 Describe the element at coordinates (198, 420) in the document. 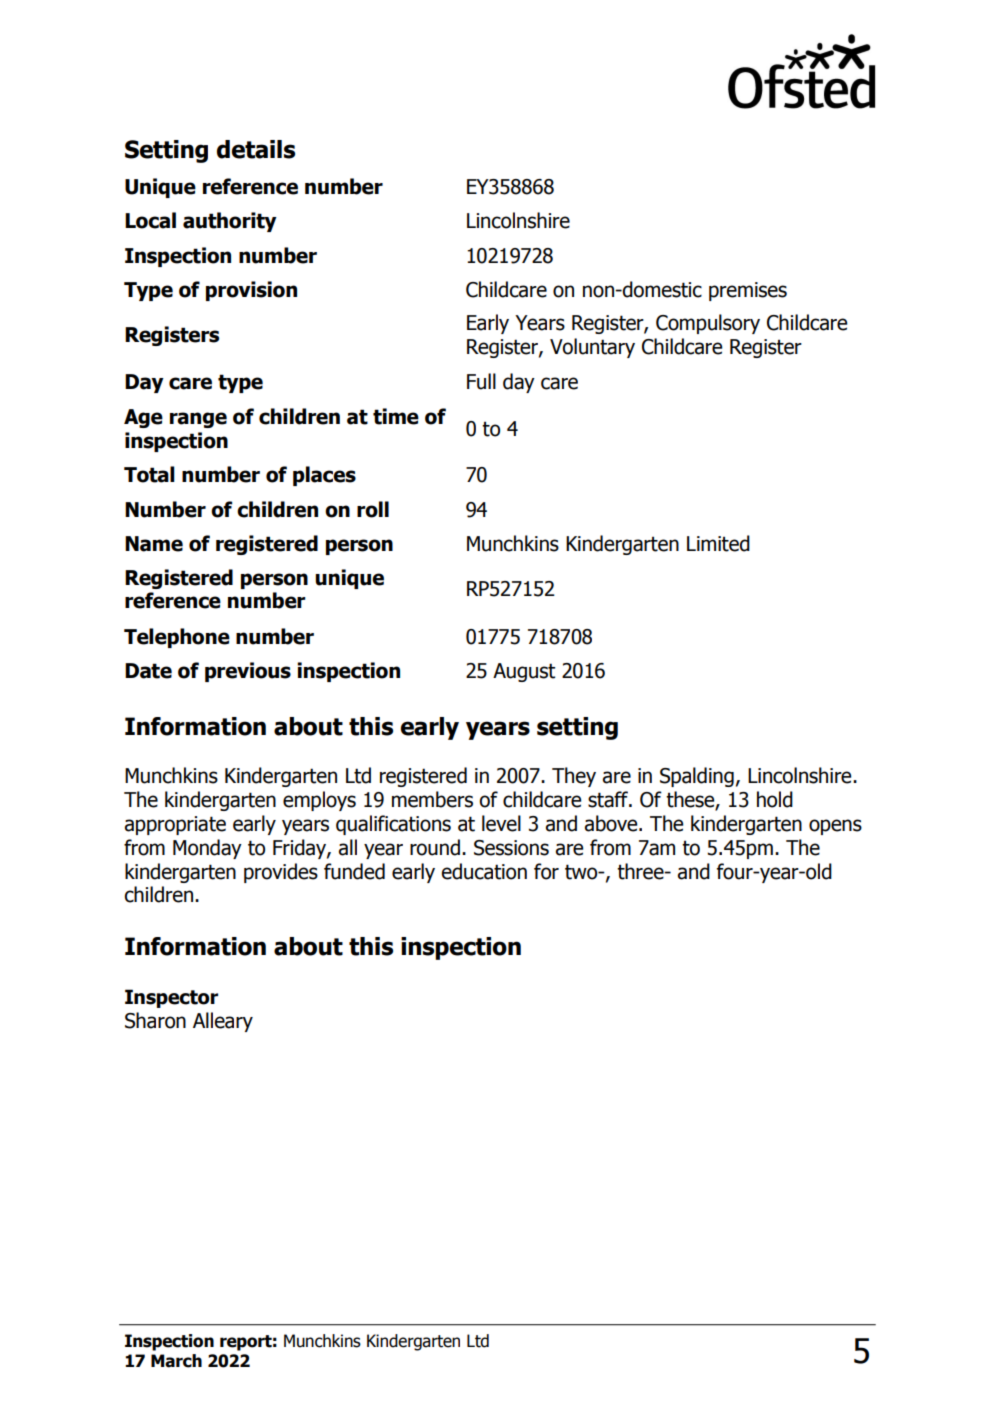

I see `range` at that location.
